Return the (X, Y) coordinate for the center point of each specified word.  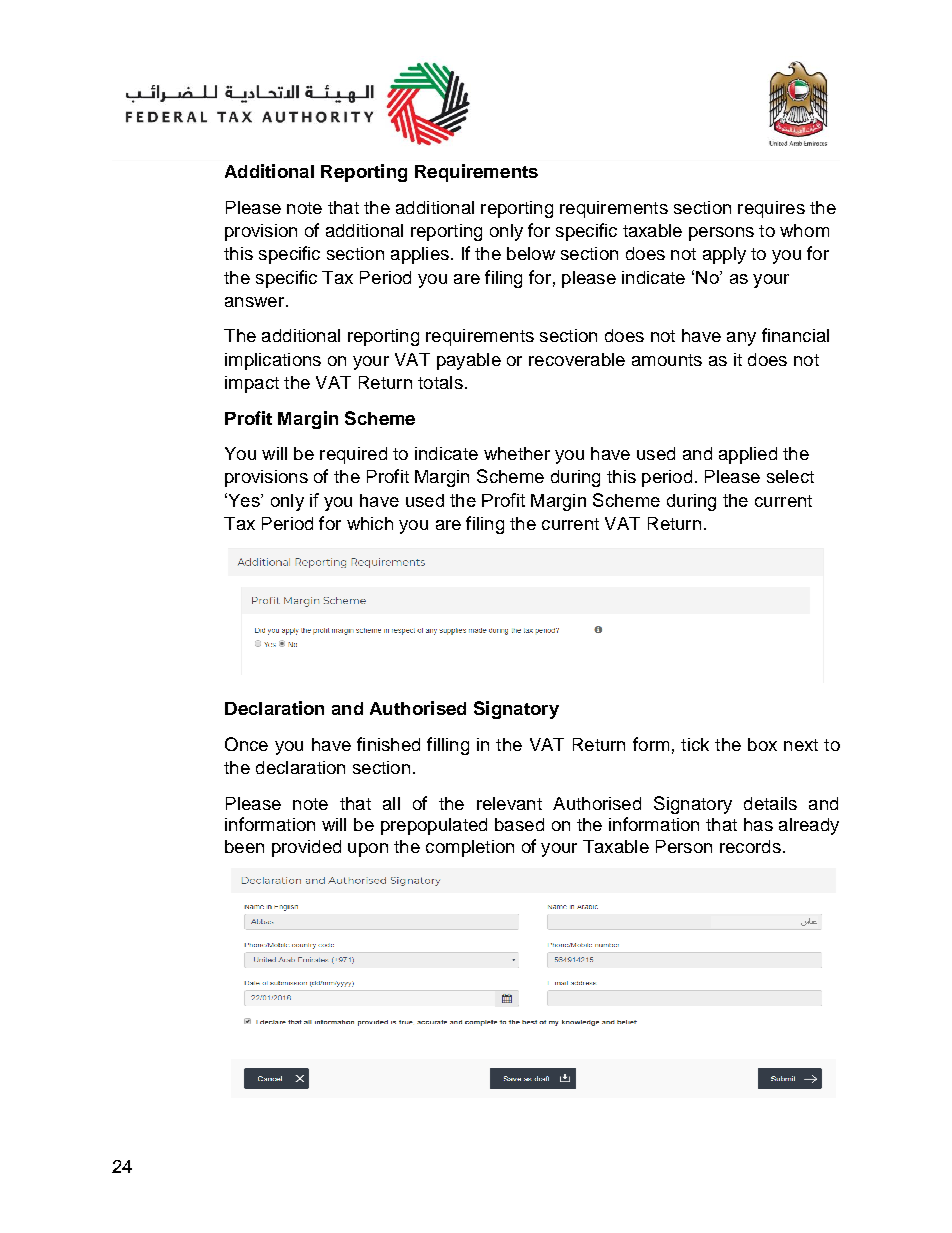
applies (420, 255)
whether (517, 453)
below (531, 253)
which (370, 523)
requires (771, 209)
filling (448, 746)
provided (306, 848)
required (353, 455)
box (762, 744)
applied (748, 455)
